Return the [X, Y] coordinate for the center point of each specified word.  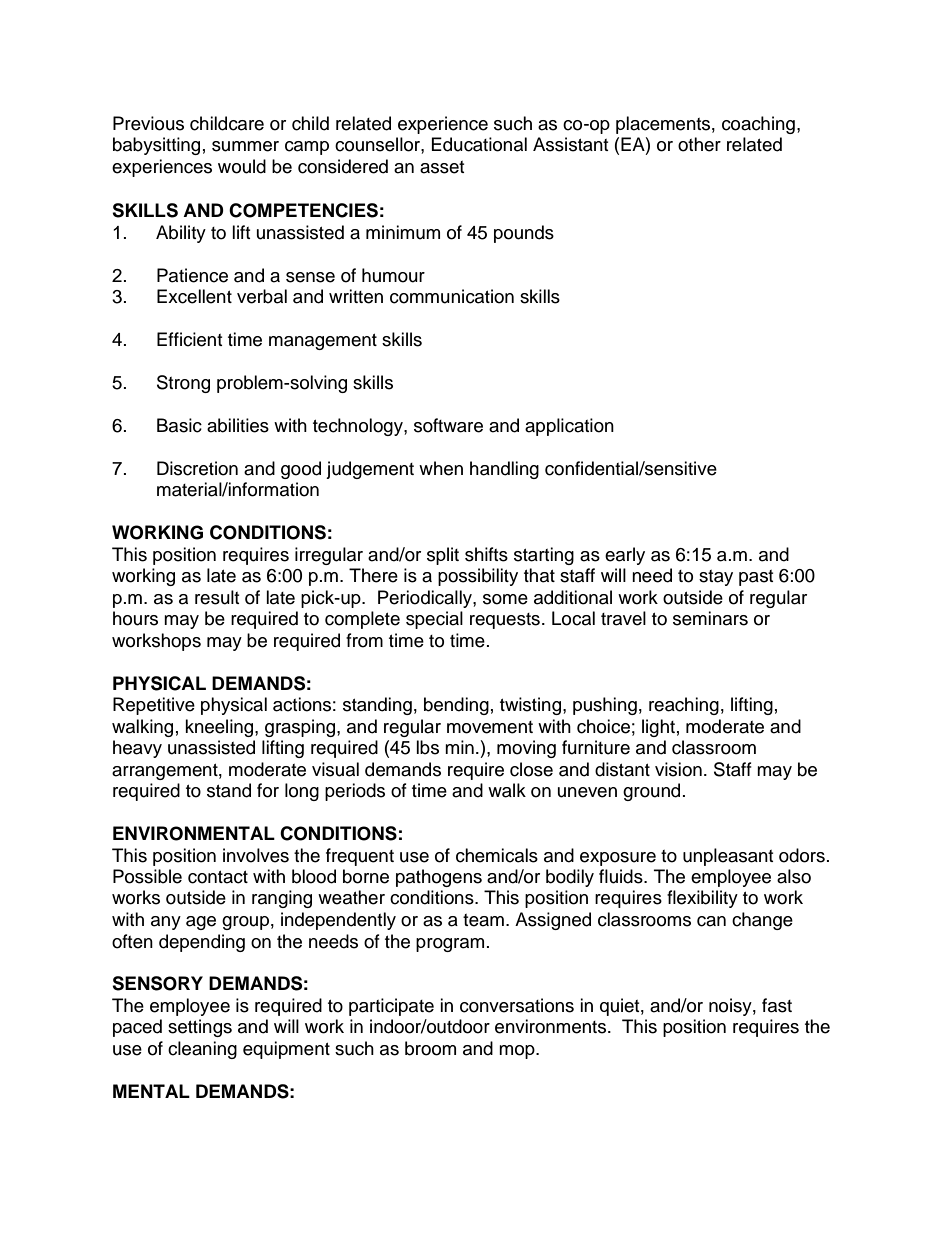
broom [430, 1048]
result [217, 597]
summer [245, 146]
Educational [479, 144]
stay [716, 578]
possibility [478, 577]
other [699, 144]
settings [200, 1028]
